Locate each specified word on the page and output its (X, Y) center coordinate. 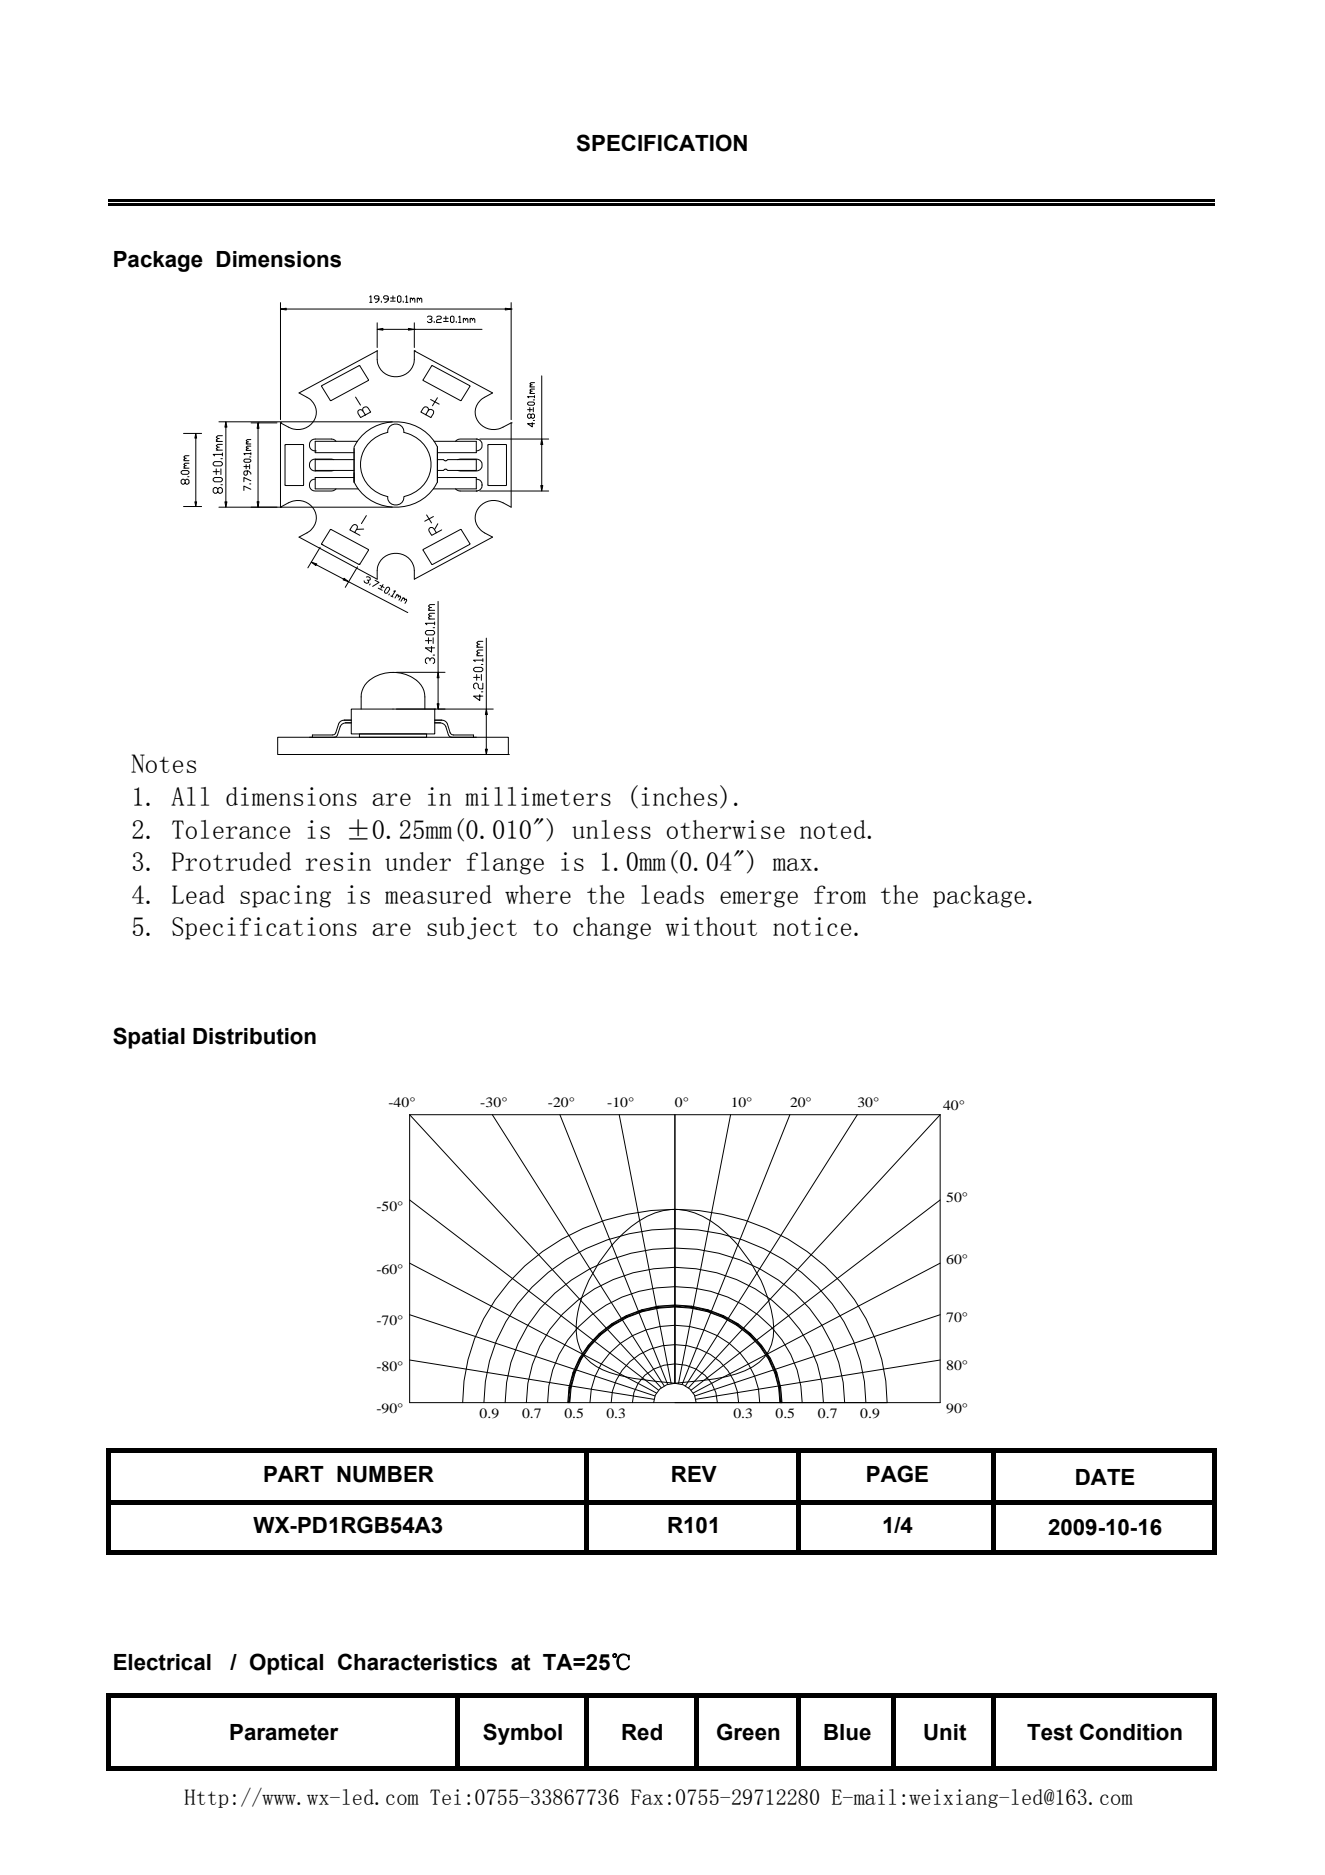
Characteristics (417, 1662)
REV (694, 1474)
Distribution (254, 1036)
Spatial (149, 1038)
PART (294, 1474)
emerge (759, 899)
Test (1050, 1732)
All (190, 796)
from (840, 894)
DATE (1105, 1477)
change (612, 928)
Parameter (284, 1732)
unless (611, 829)
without (711, 926)
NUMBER (385, 1474)
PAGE (897, 1474)
